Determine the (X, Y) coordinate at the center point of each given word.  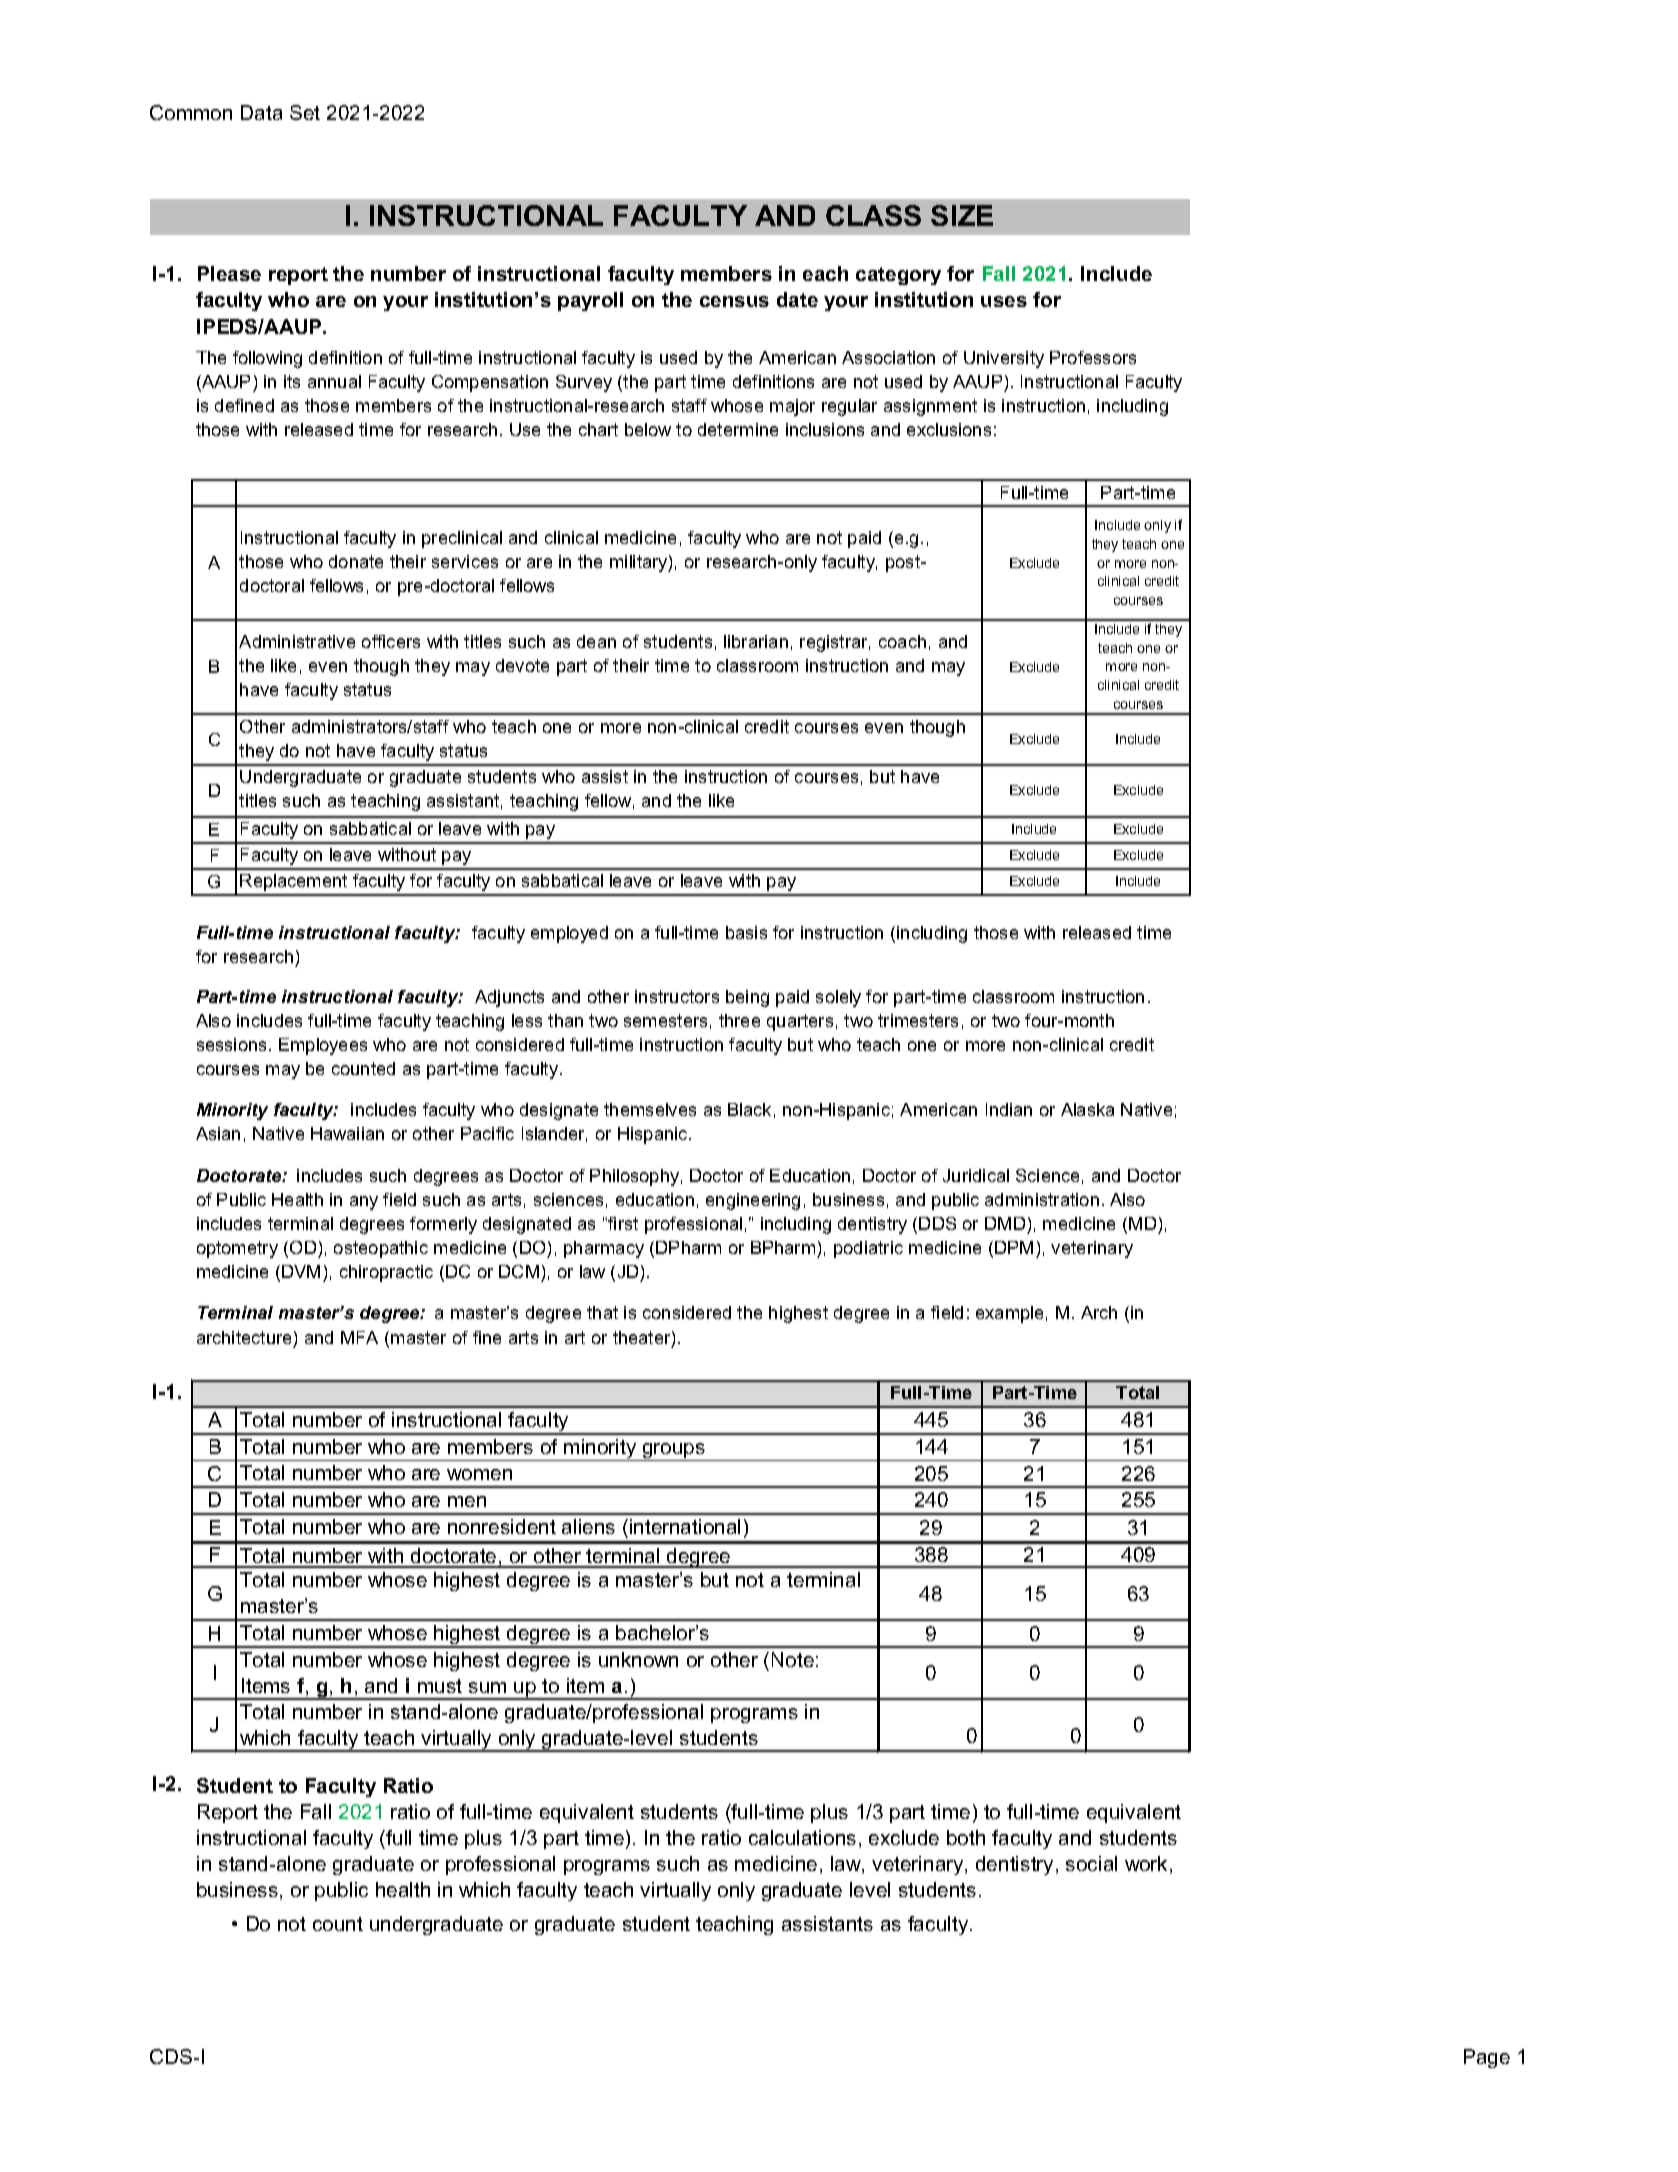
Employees (323, 1046)
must (440, 1686)
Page (1487, 2058)
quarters (800, 1022)
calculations (802, 1837)
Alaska (1087, 1109)
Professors (1093, 357)
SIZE (962, 215)
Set (305, 112)
